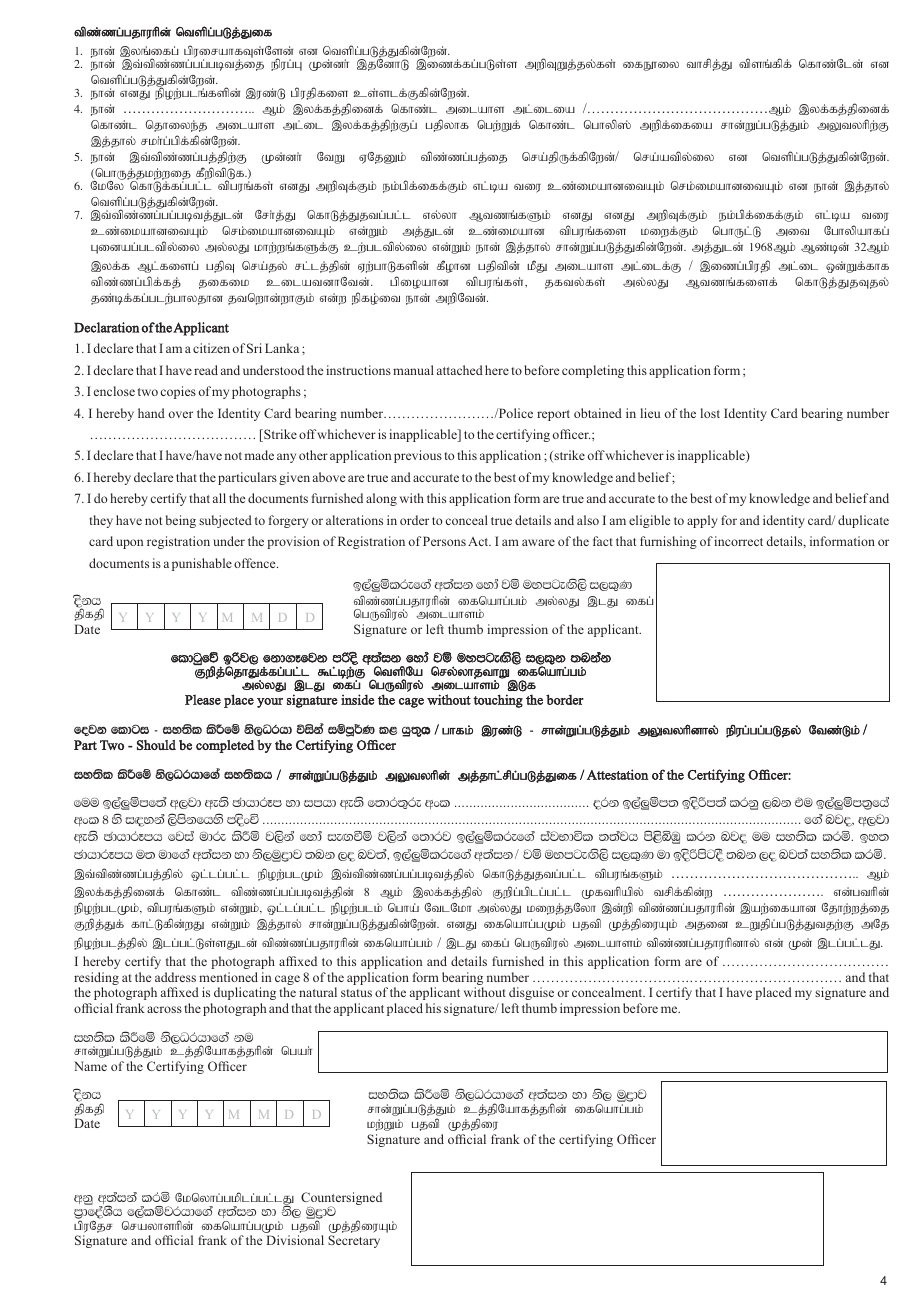 Image resolution: width=924 pixels, height=1308 pixels. Describe the element at coordinates (618, 774) in the screenshot. I see `Attestation` at that location.
